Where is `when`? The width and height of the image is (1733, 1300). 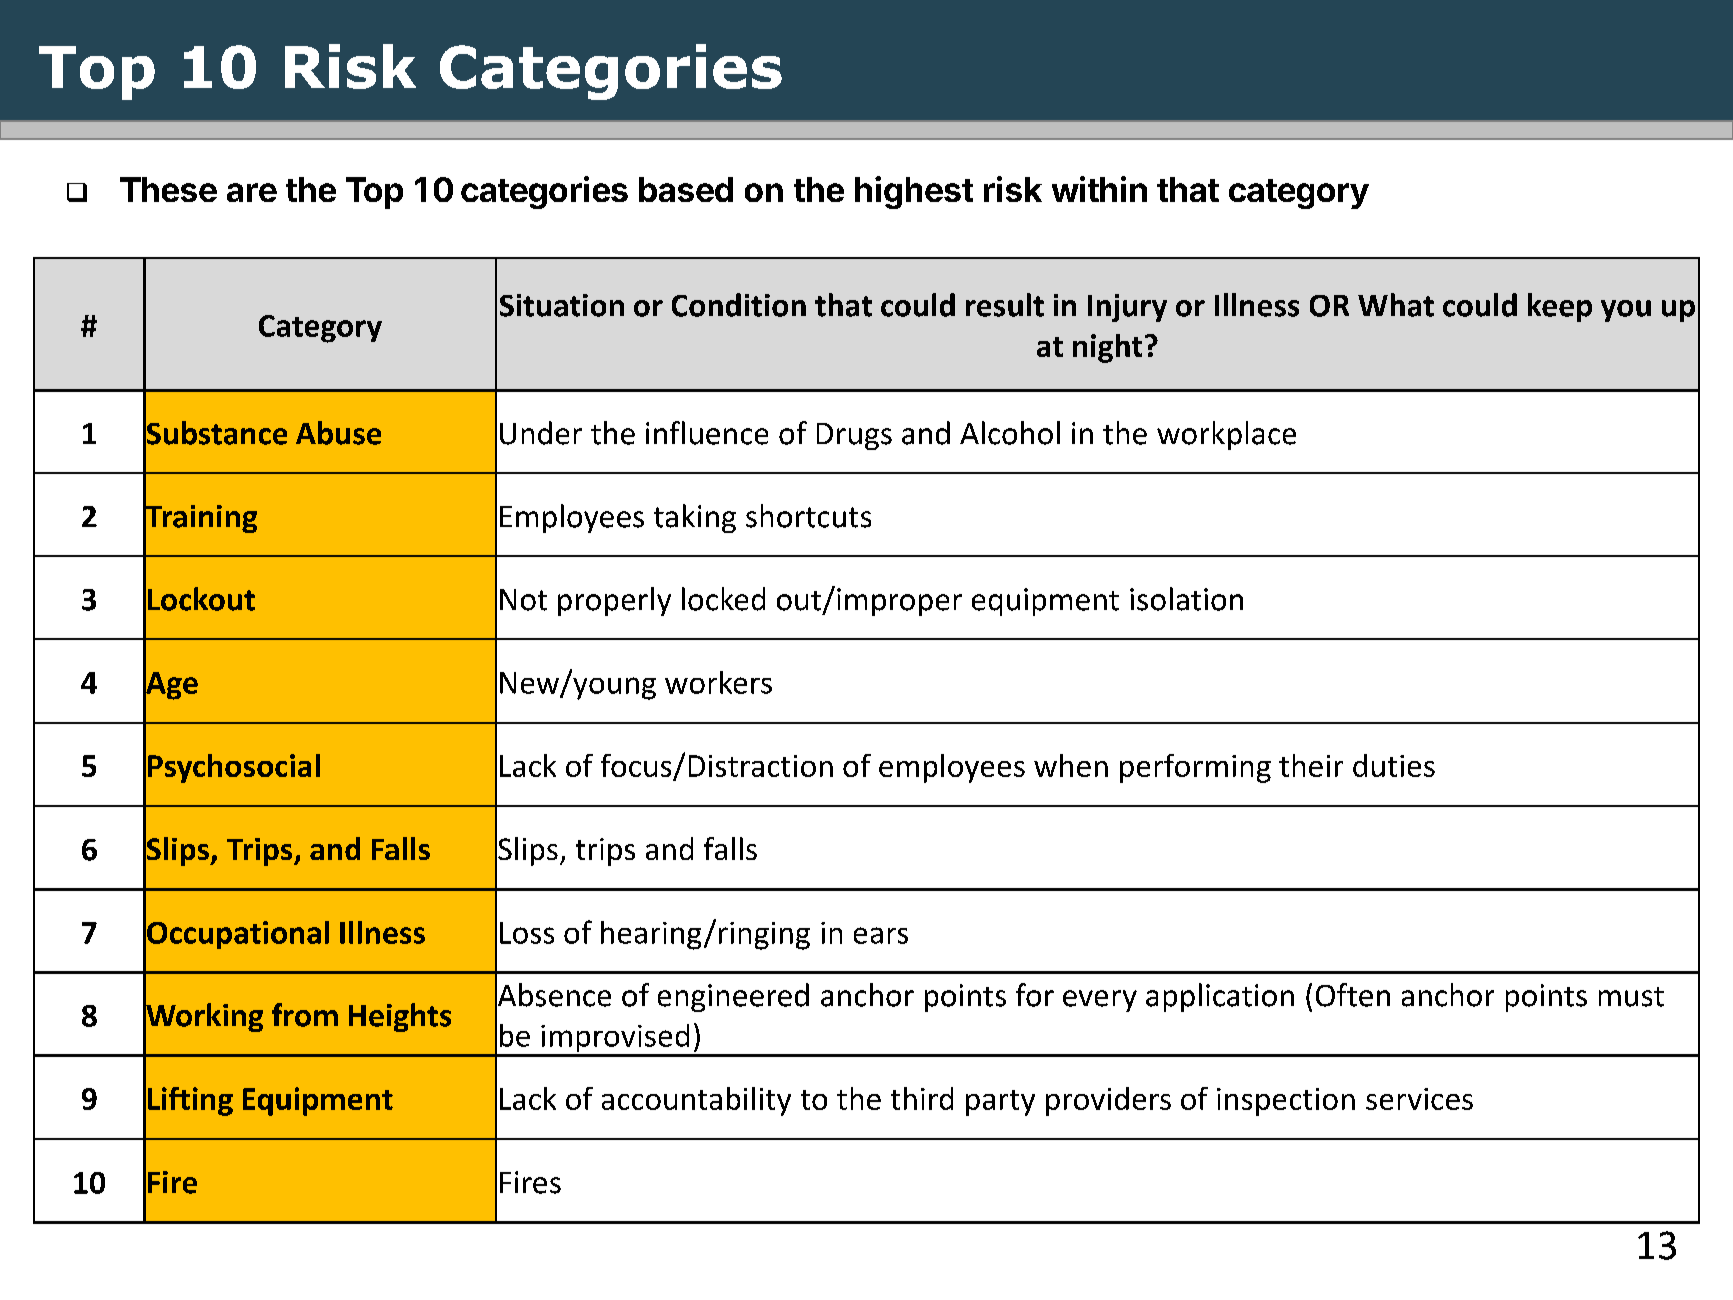 when is located at coordinates (1071, 765).
